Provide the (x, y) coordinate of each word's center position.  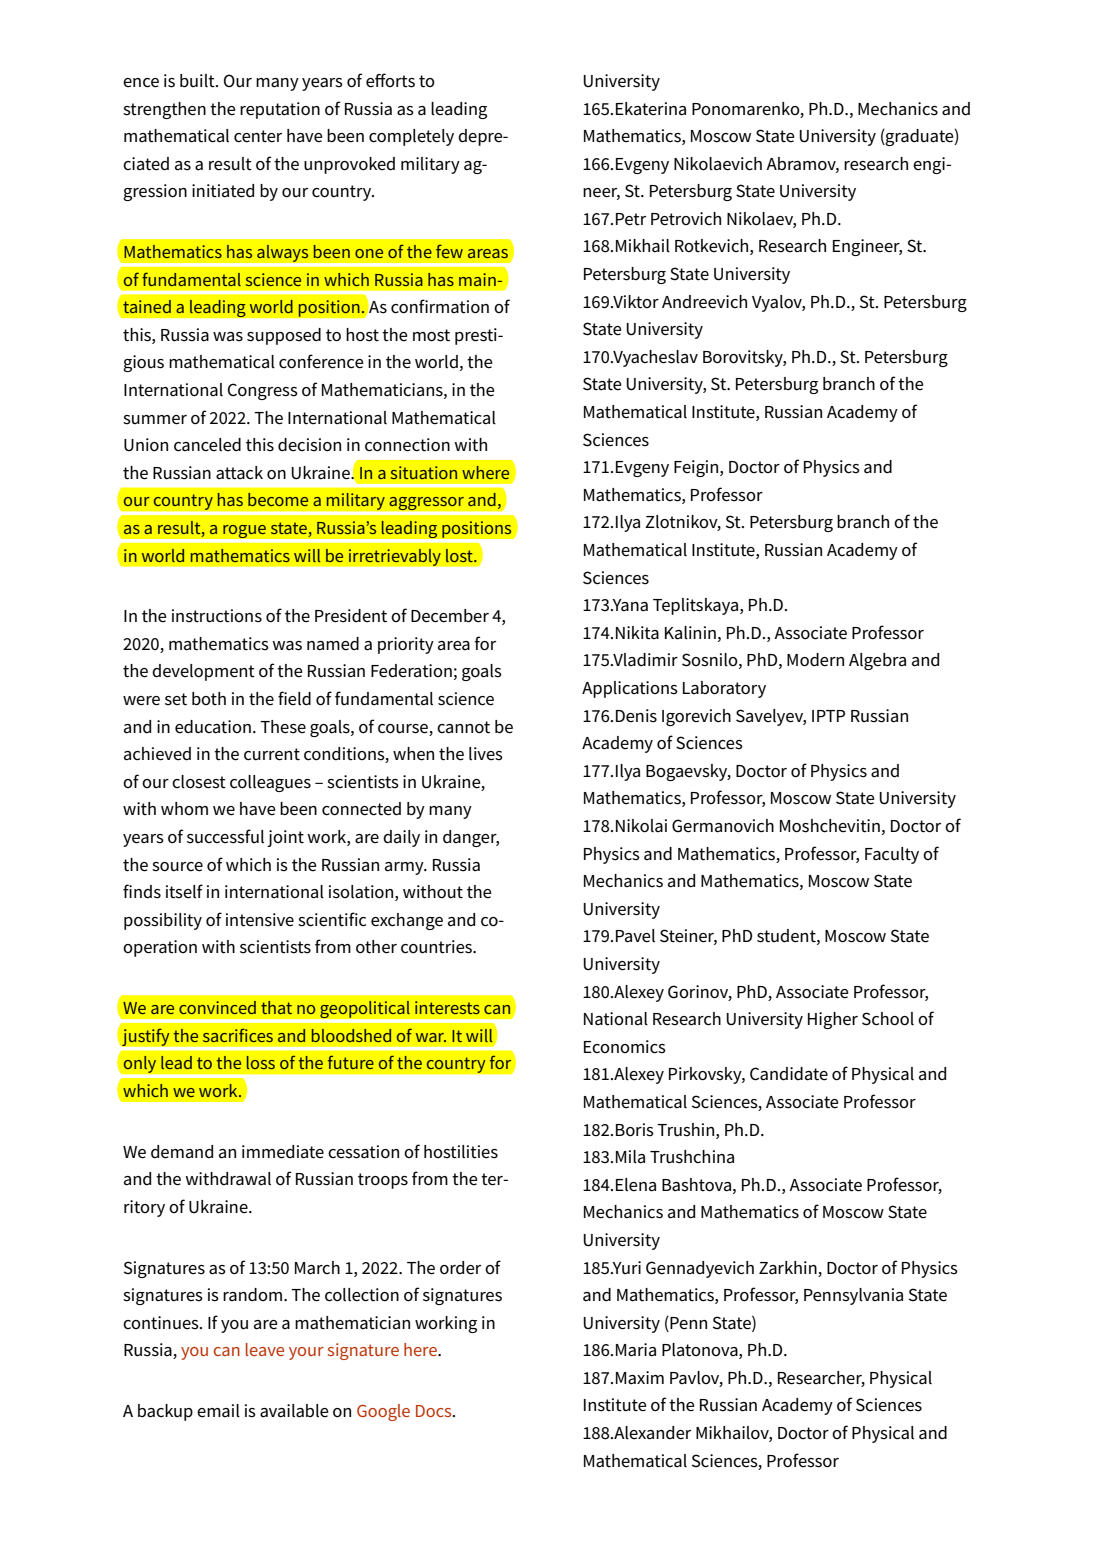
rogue (244, 532)
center (258, 136)
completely (411, 137)
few (449, 251)
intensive (260, 920)
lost (460, 555)
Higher (833, 1020)
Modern (815, 660)
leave (265, 1349)
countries (437, 947)
